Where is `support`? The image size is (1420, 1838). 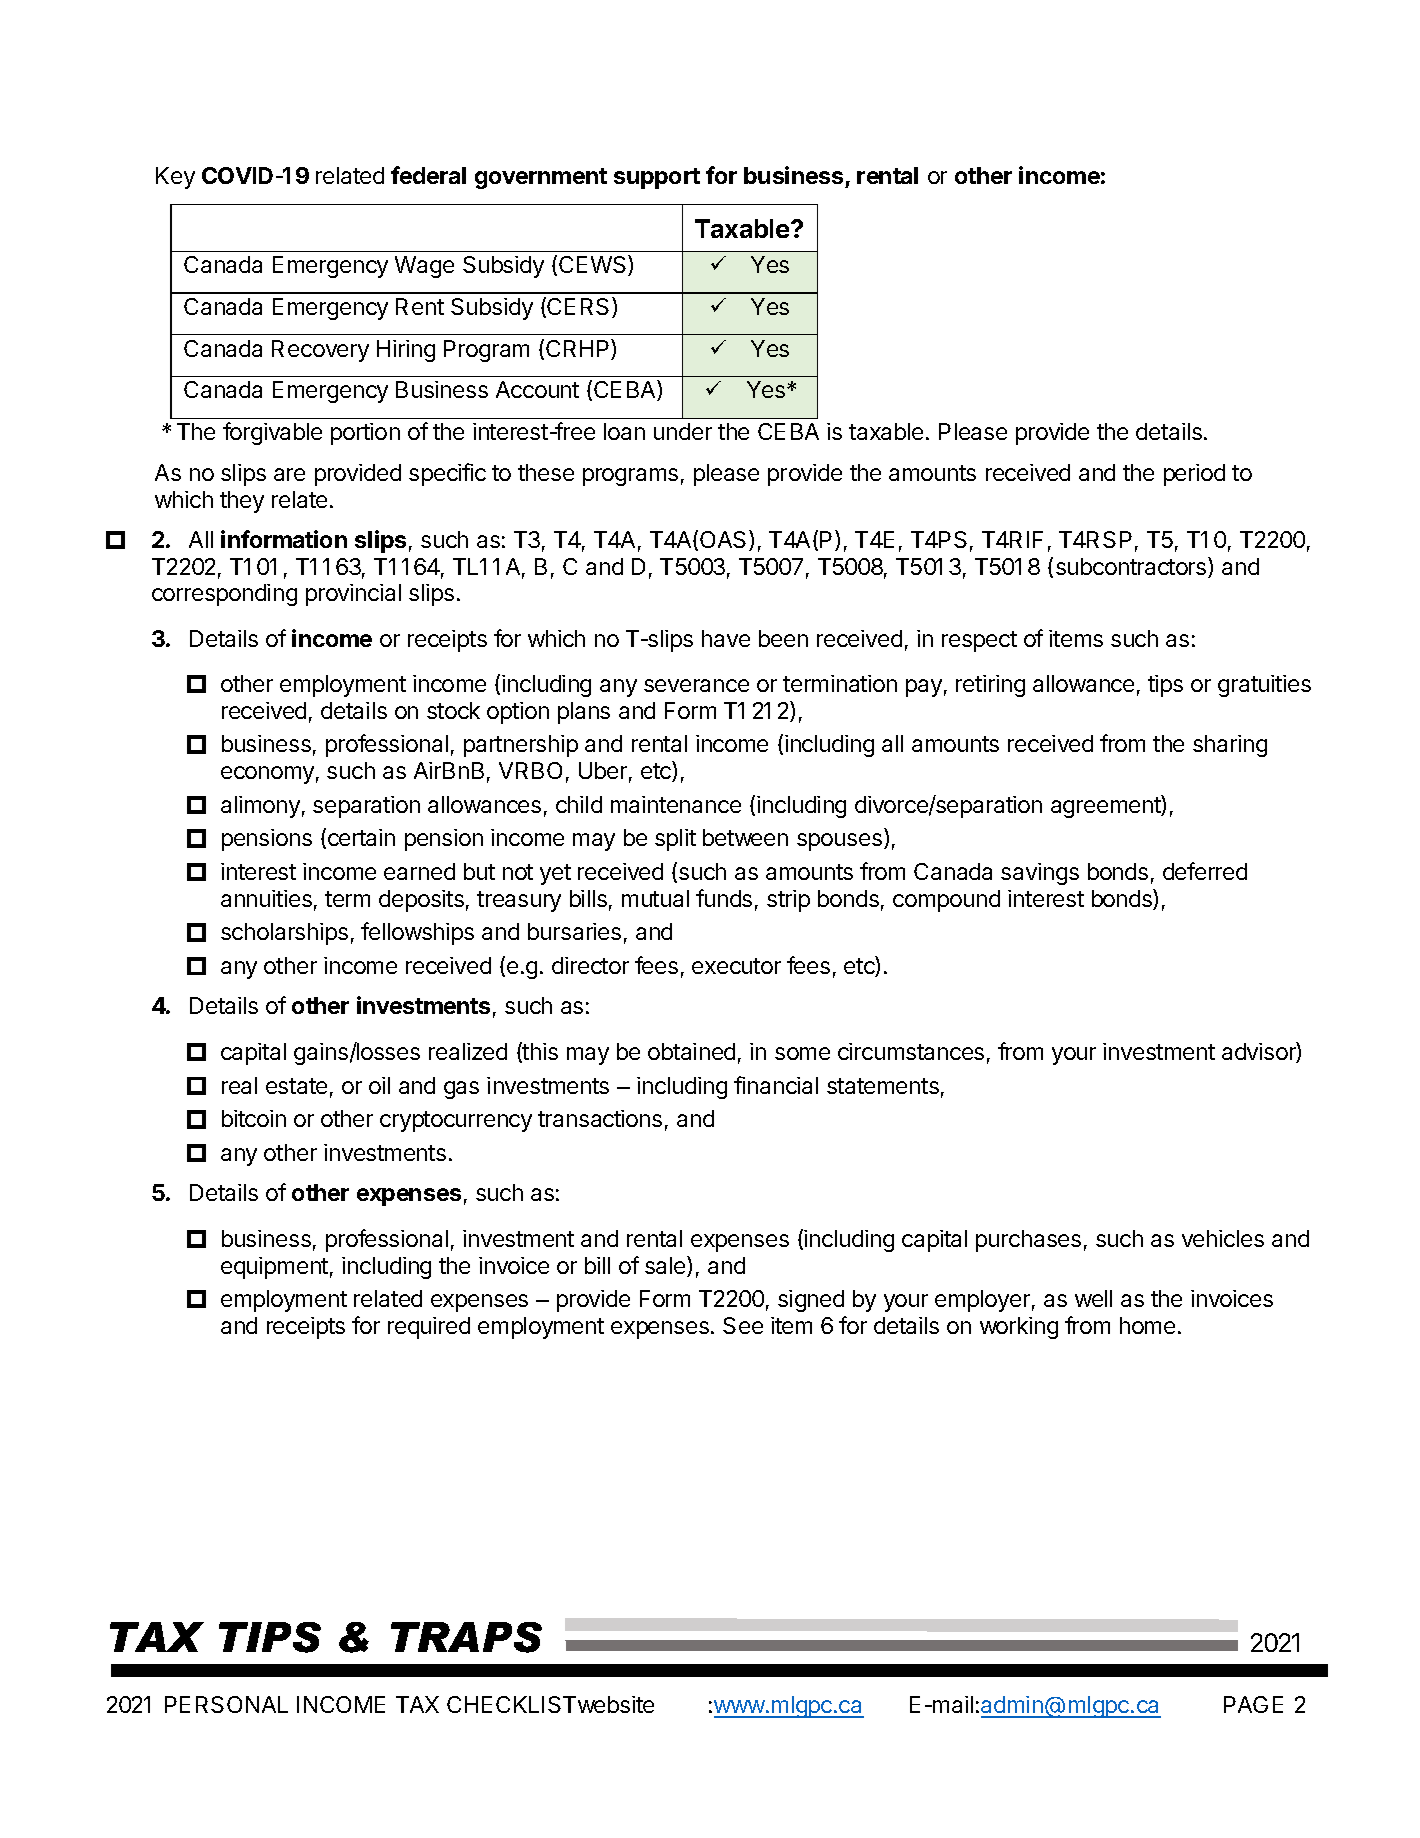 support is located at coordinates (657, 178).
